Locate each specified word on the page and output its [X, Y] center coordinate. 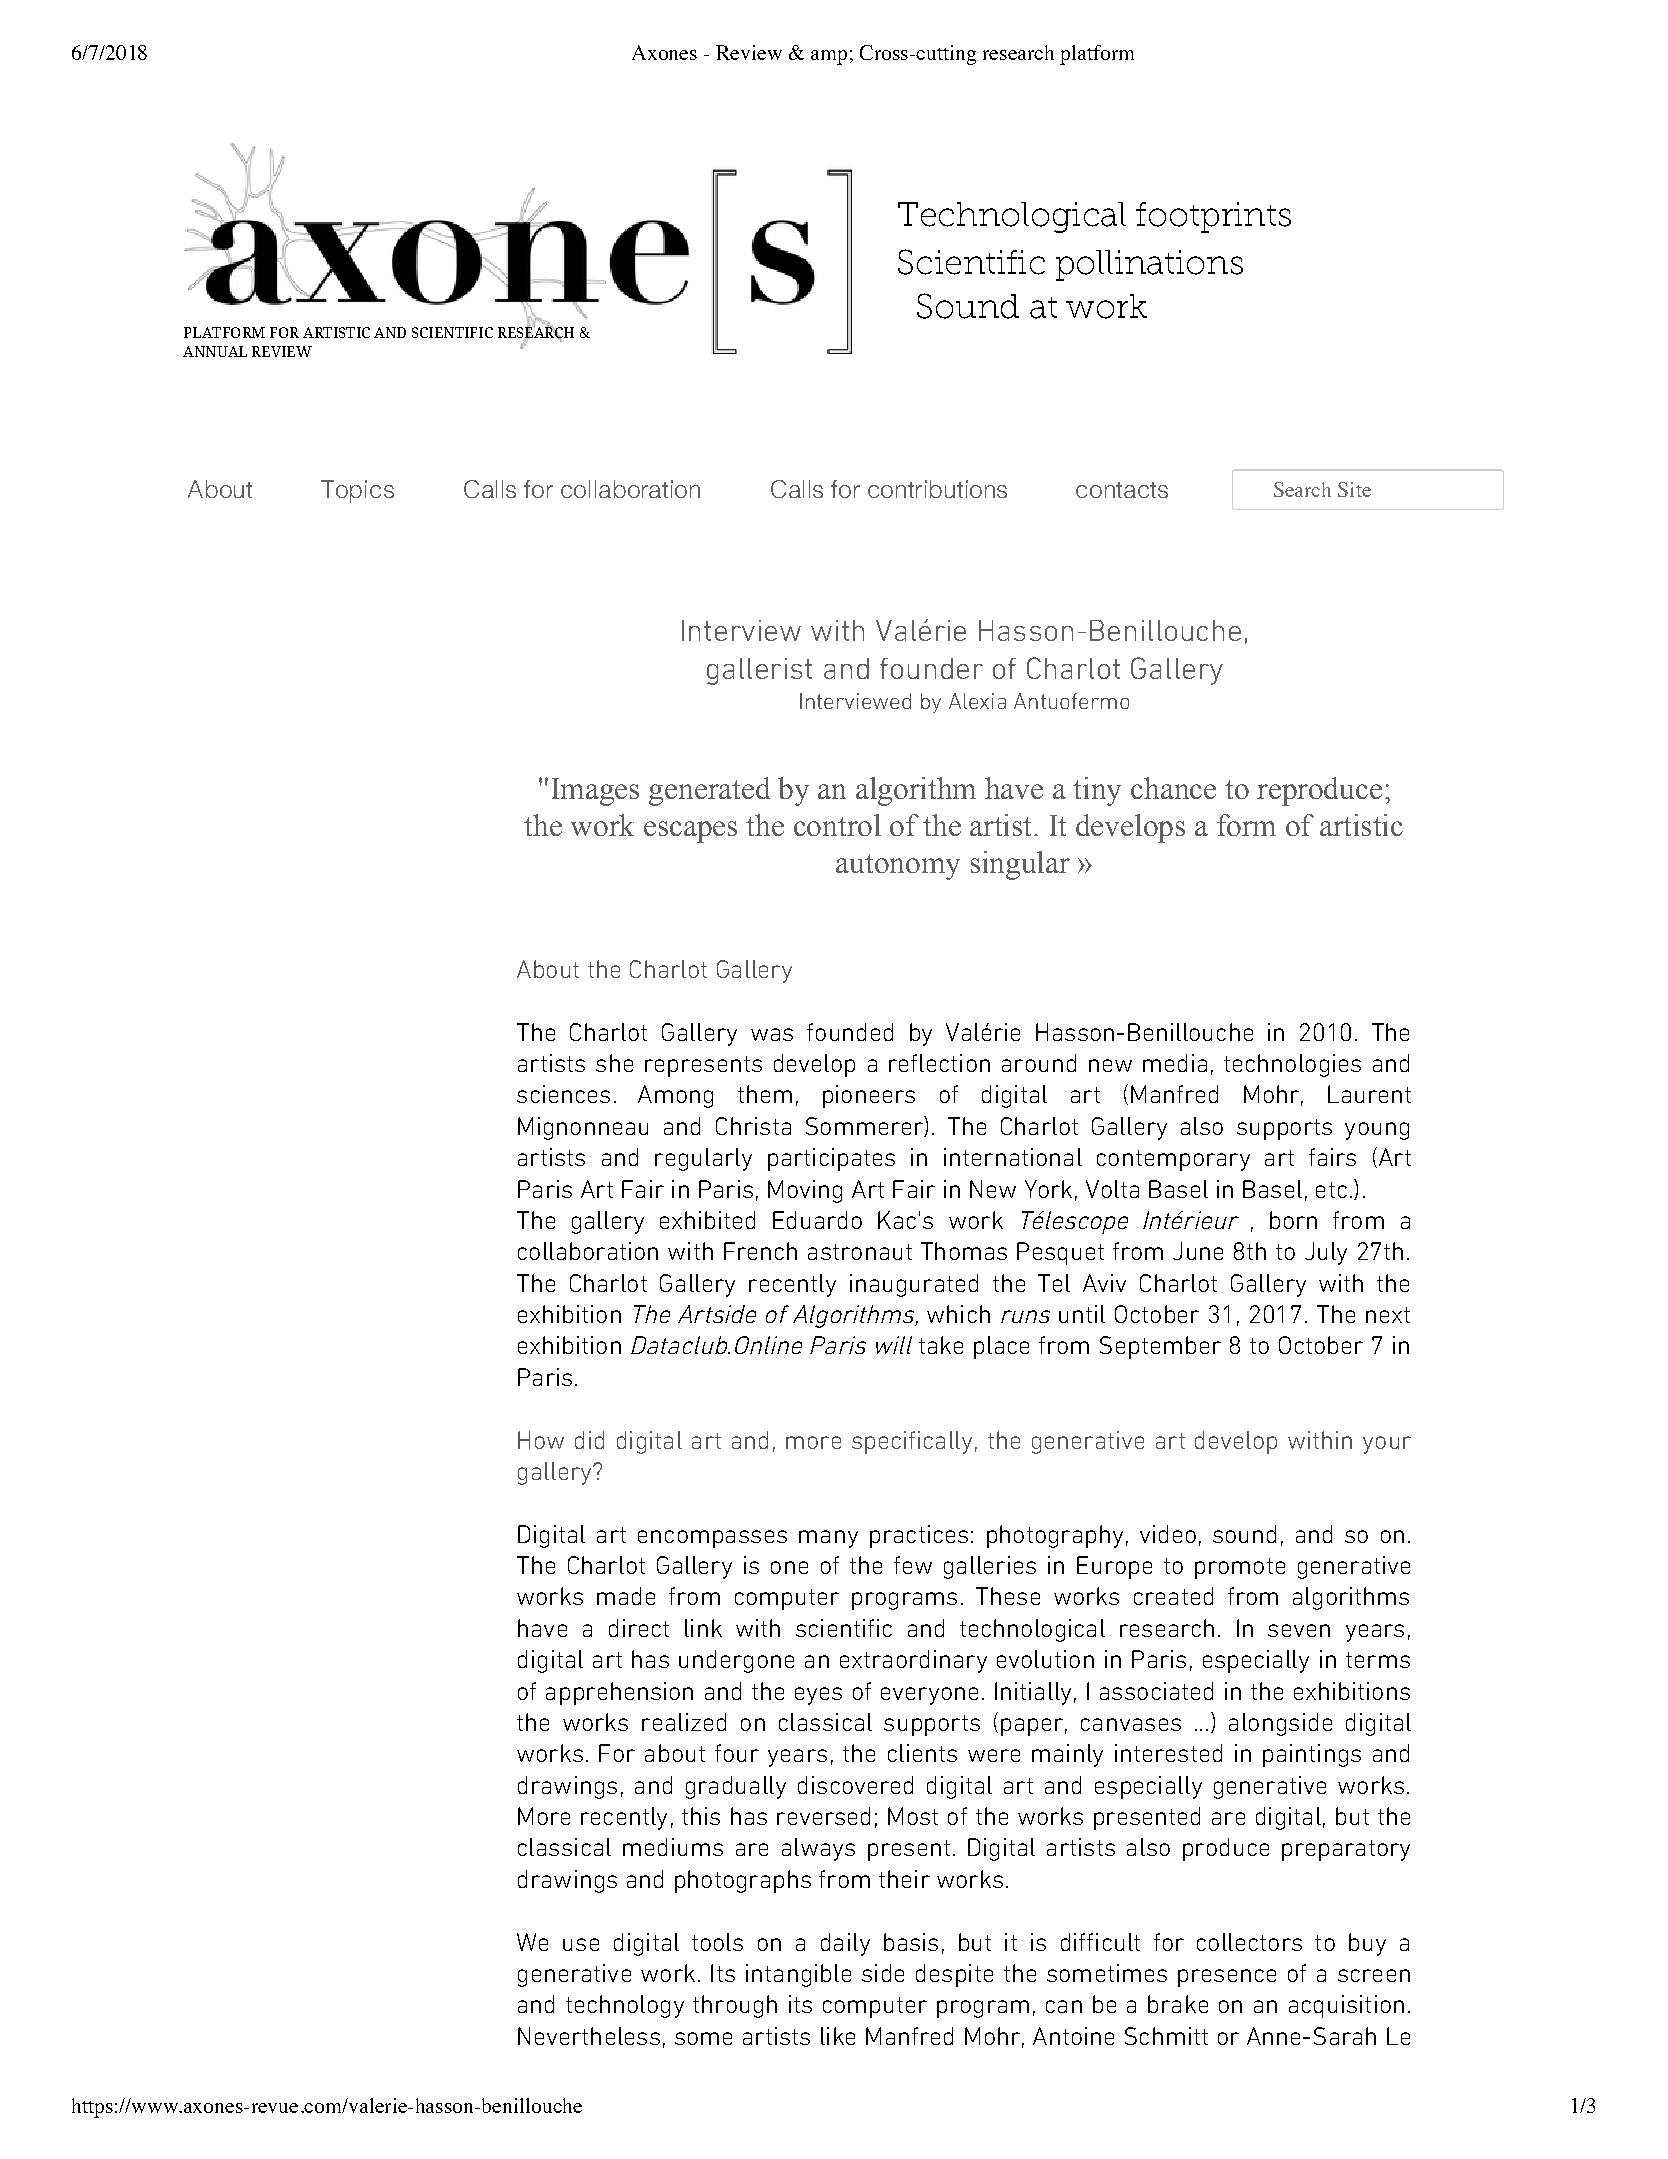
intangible [798, 1975]
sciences [563, 1094]
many [828, 1539]
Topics [357, 491]
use [581, 1944]
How [541, 1440]
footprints [1213, 217]
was [772, 1034]
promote [1240, 1568]
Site [1354, 489]
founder [931, 668]
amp [829, 57]
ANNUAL [215, 351]
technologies [1292, 1065]
